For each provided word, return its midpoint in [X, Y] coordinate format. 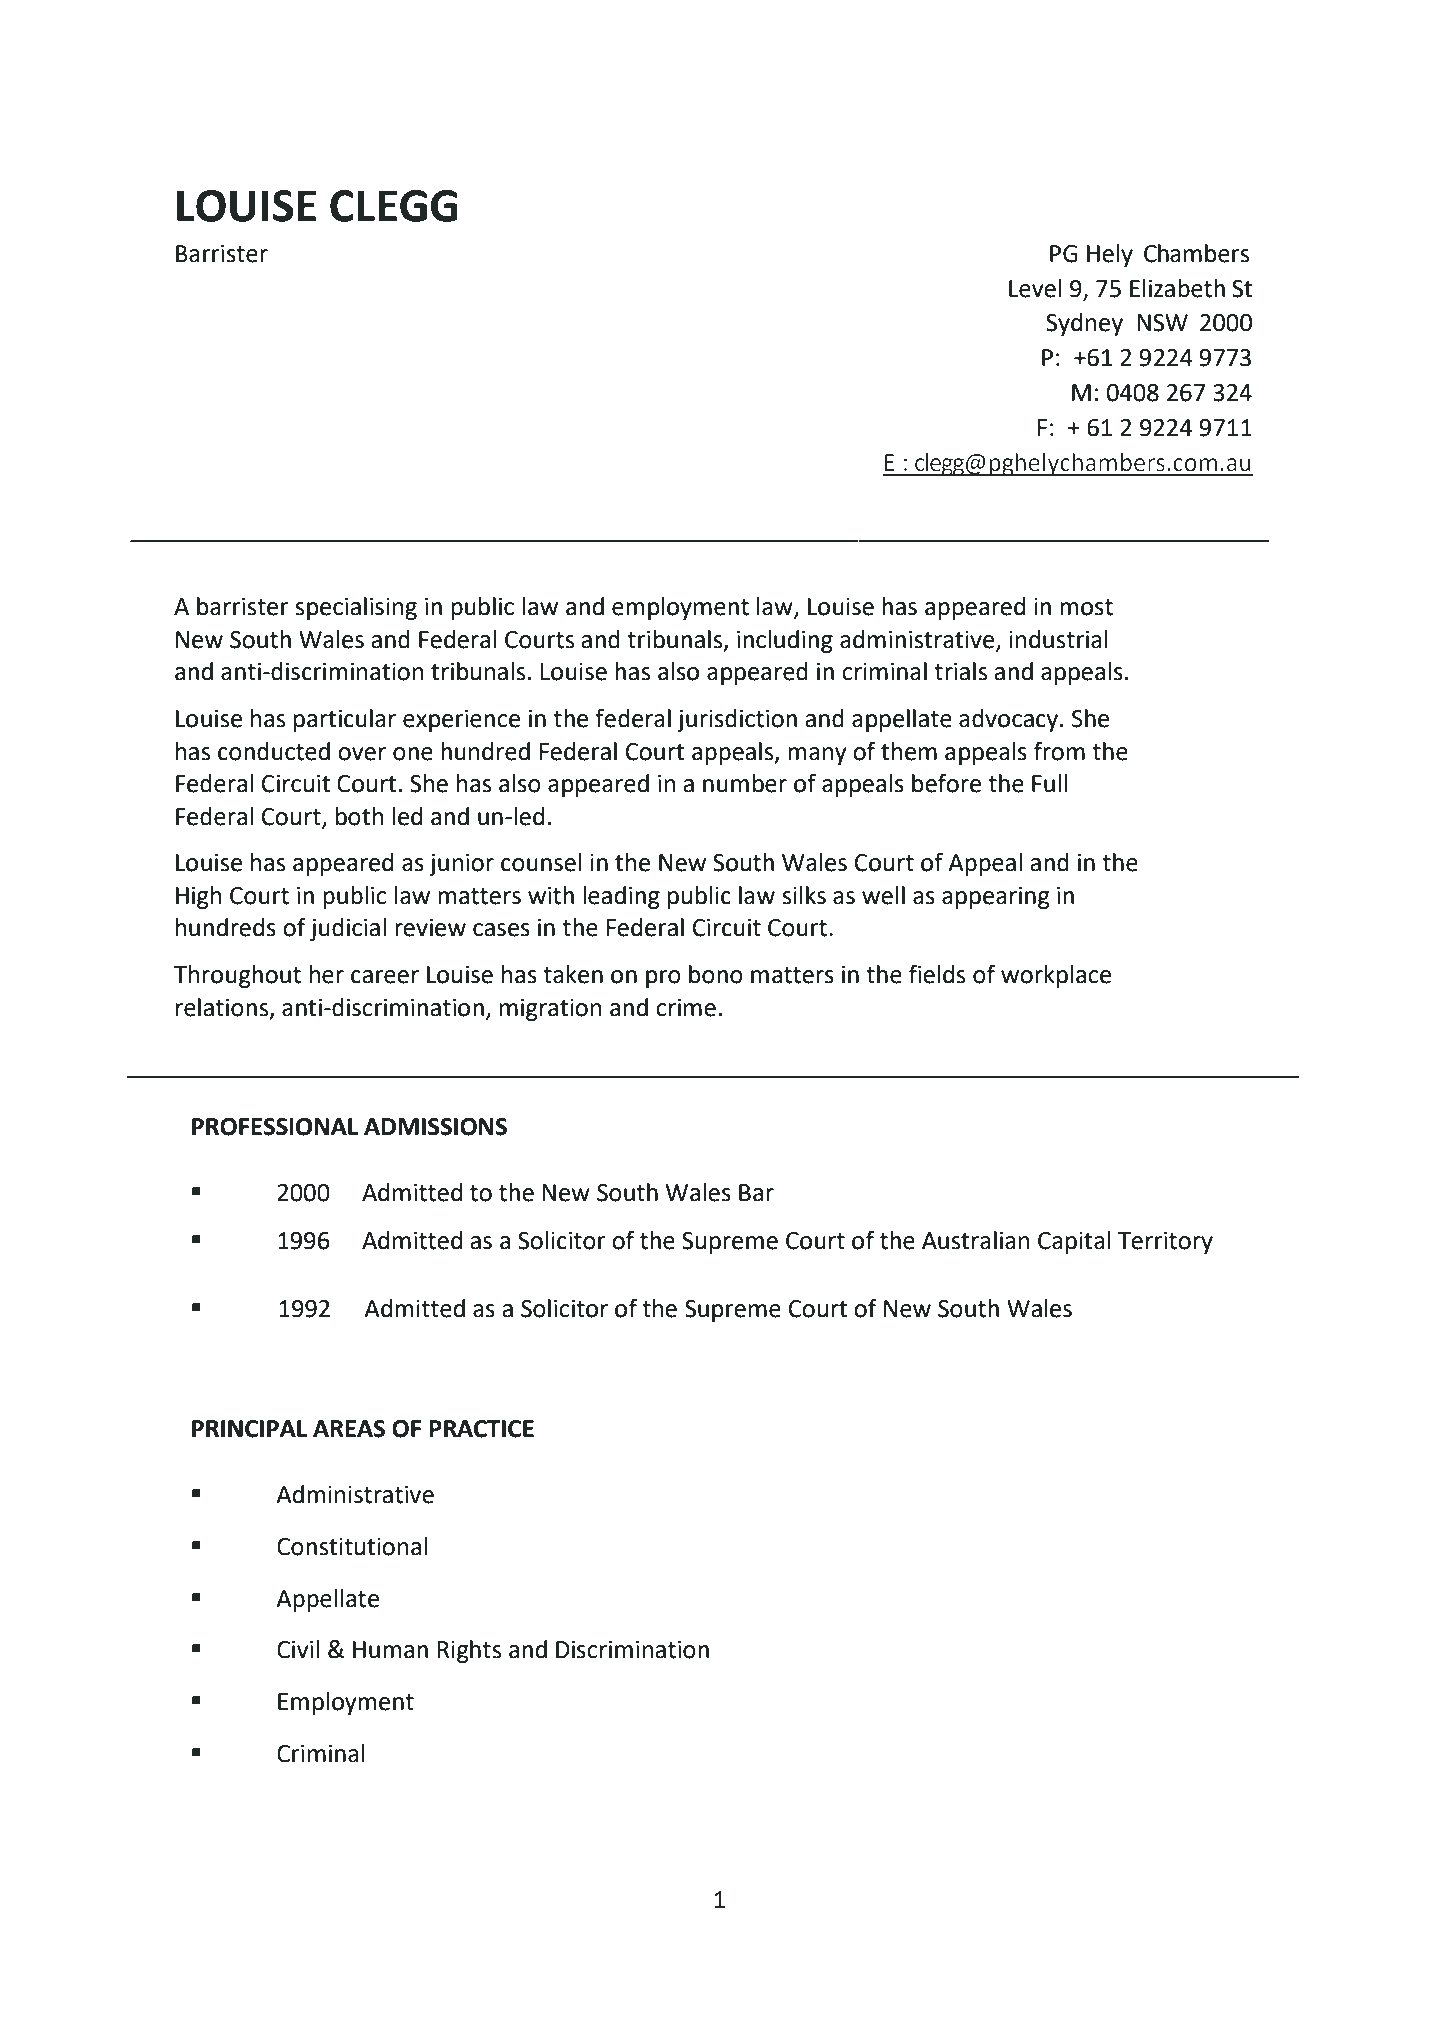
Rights [469, 1651]
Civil [298, 1649]
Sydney [1084, 324]
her [327, 974]
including [785, 641]
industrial [1058, 639]
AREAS [349, 1429]
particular [345, 720]
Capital [1074, 1242]
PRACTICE [481, 1429]
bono [716, 974]
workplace [1056, 976]
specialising [356, 608]
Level [1035, 288]
